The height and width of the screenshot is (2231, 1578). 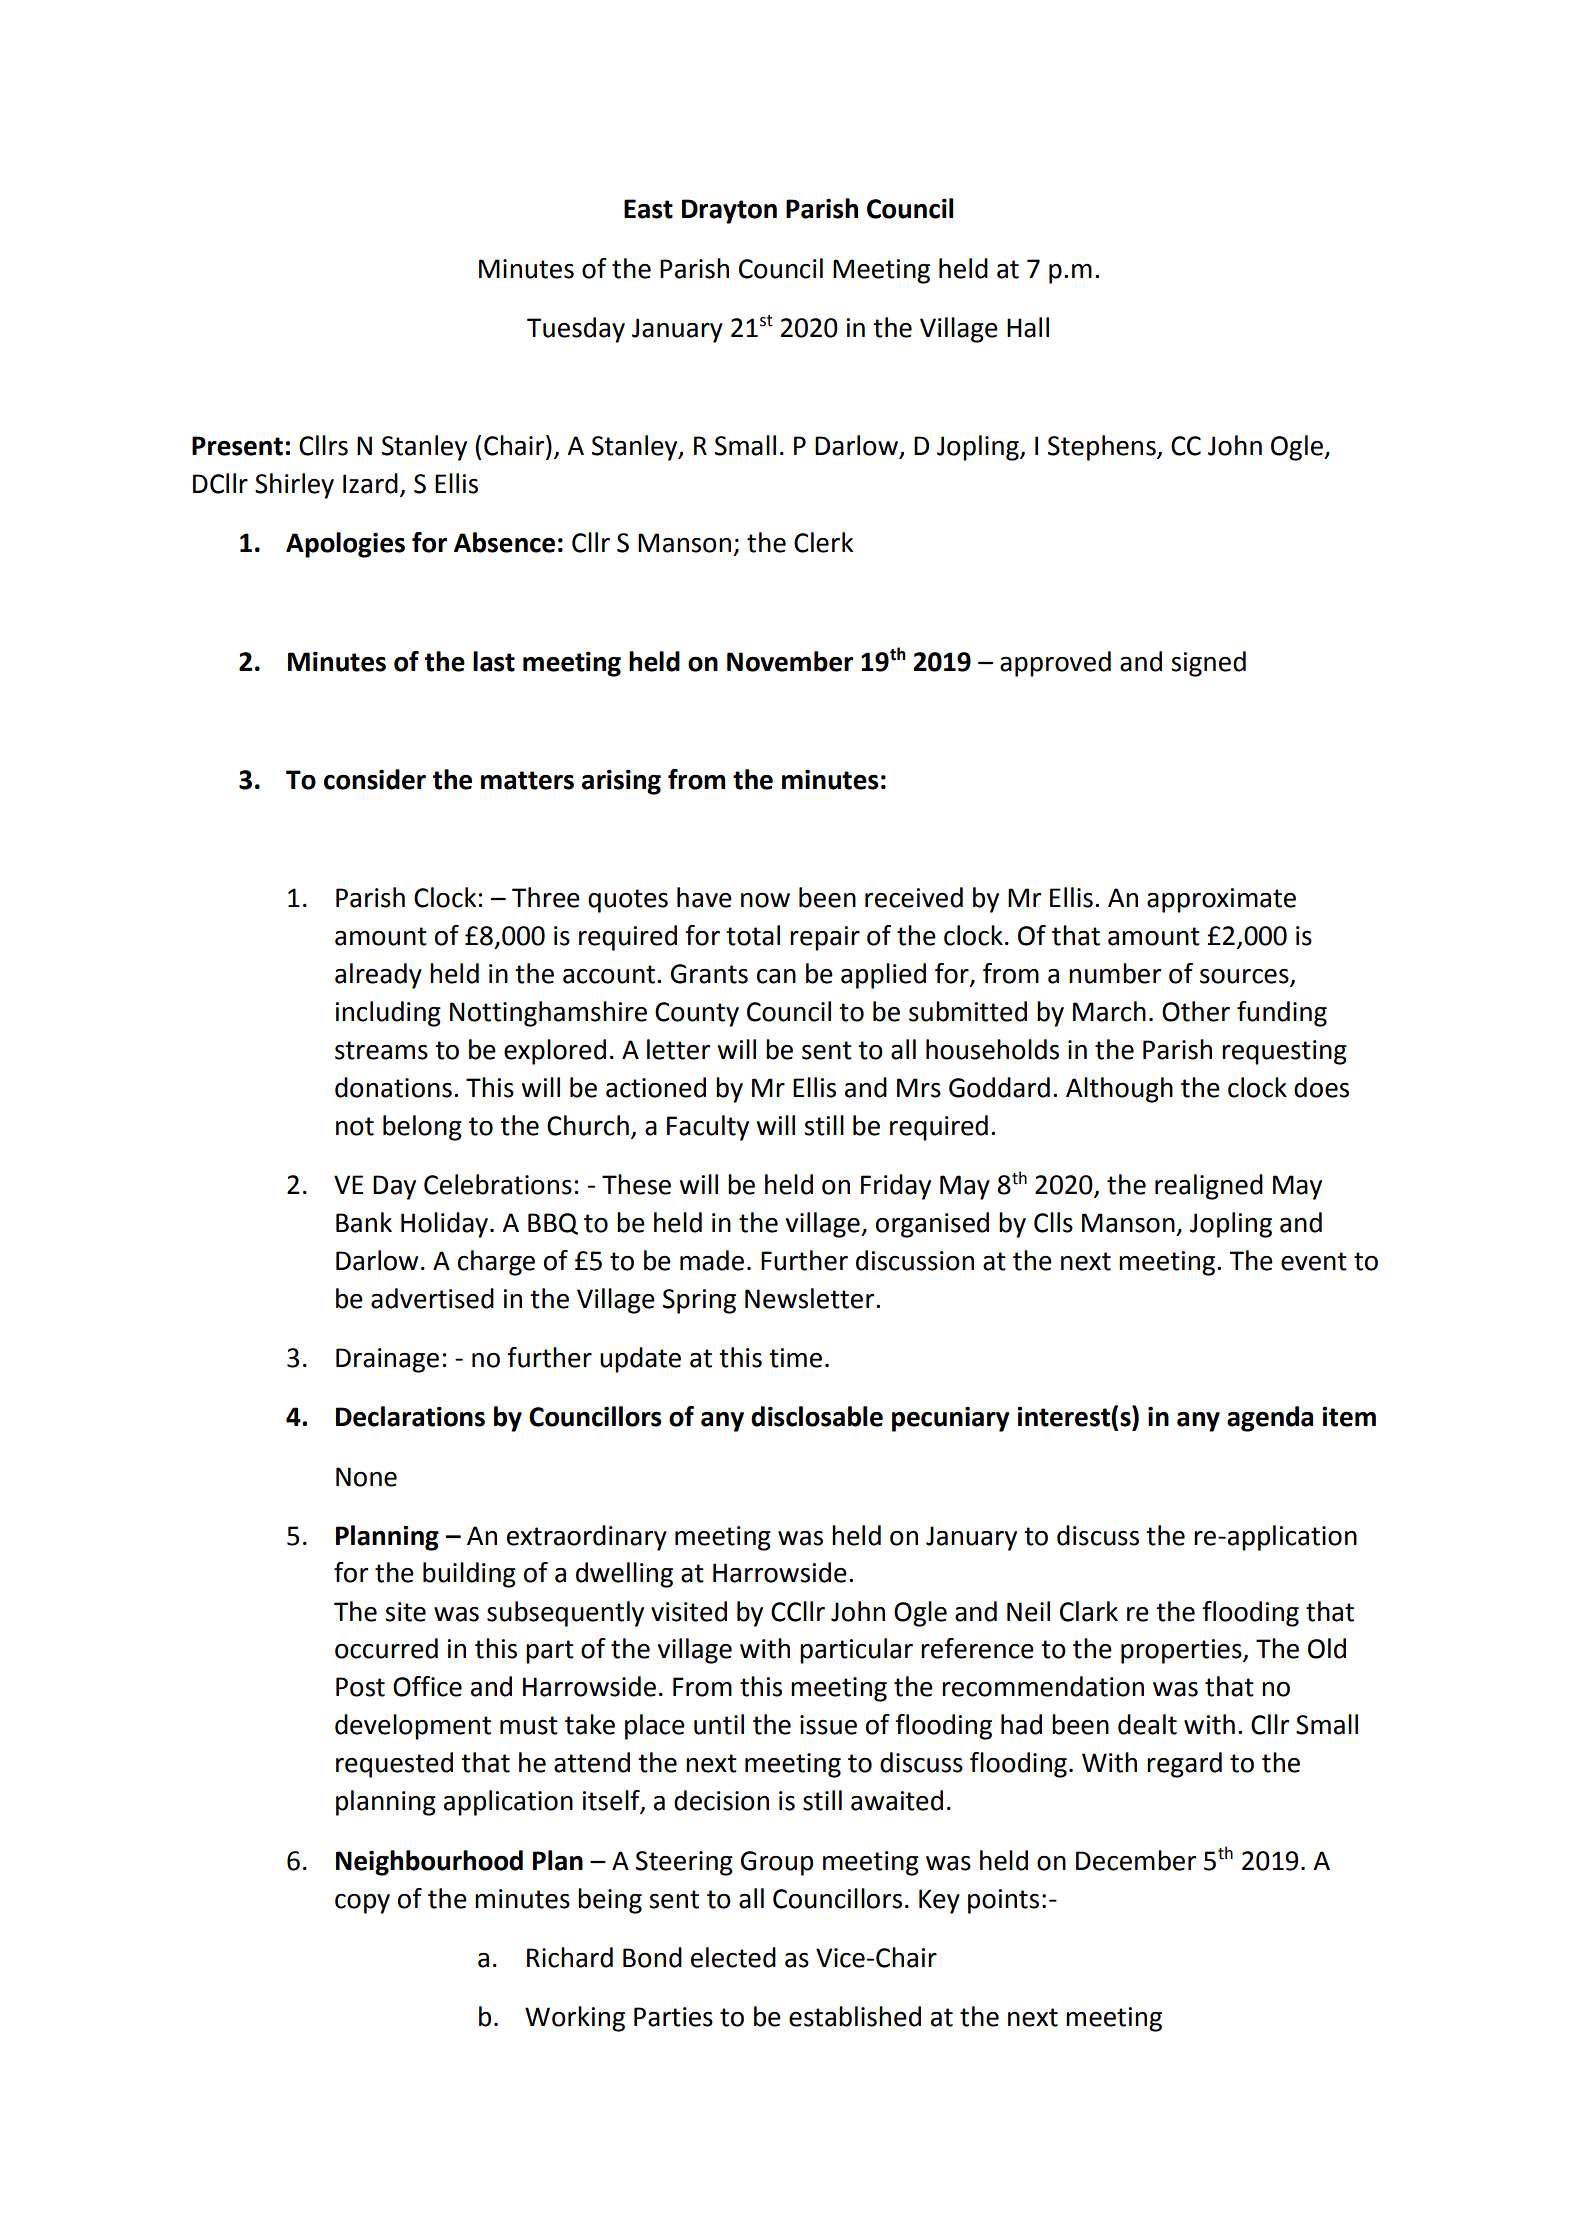 What do you see at coordinates (648, 209) in the screenshot?
I see `East` at bounding box center [648, 209].
